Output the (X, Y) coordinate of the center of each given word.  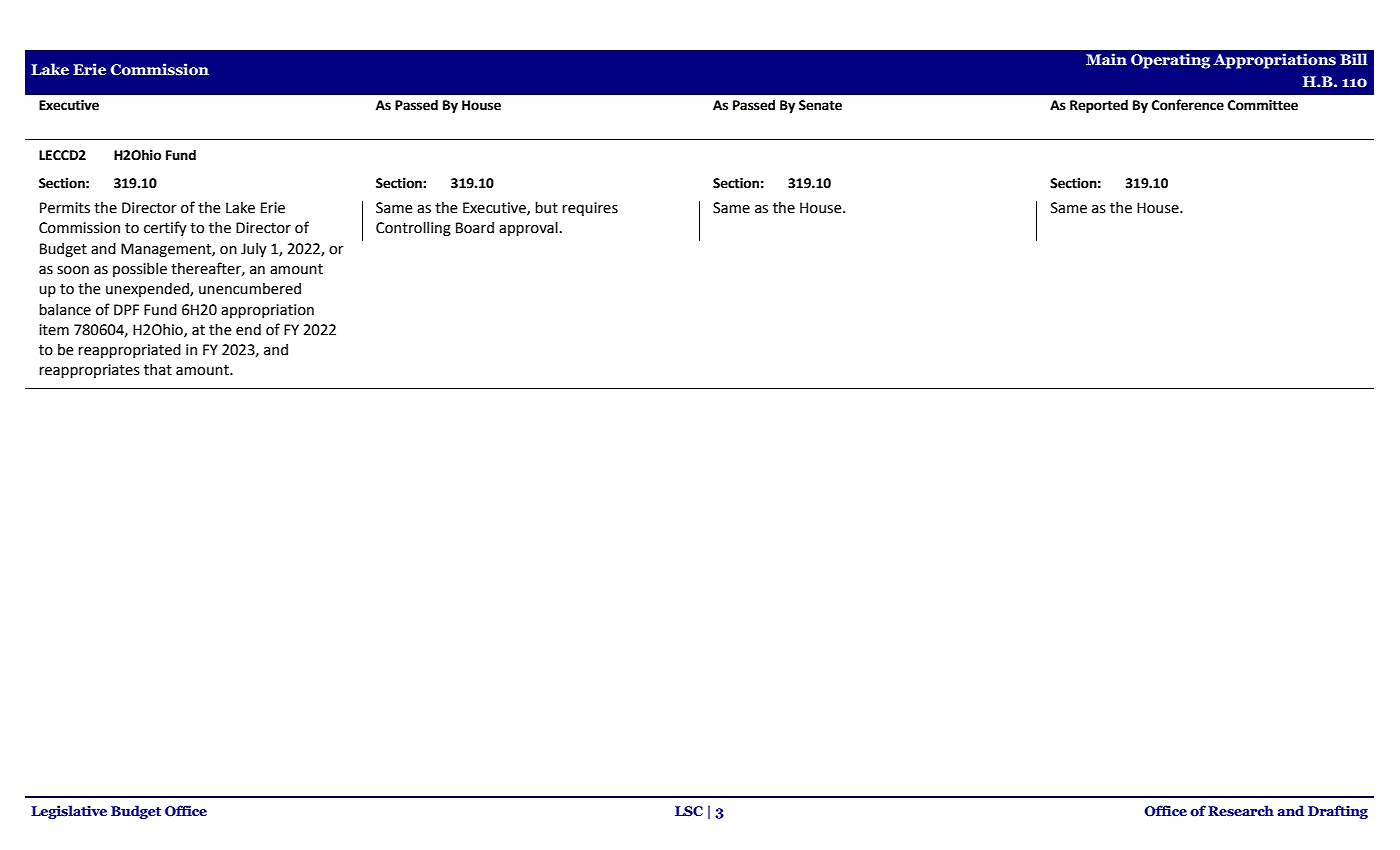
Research (1241, 810)
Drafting (1338, 812)
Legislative (69, 812)
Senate (820, 105)
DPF (126, 309)
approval (528, 229)
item (54, 330)
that (158, 370)
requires (590, 209)
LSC (689, 811)
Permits (65, 208)
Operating (1170, 61)
